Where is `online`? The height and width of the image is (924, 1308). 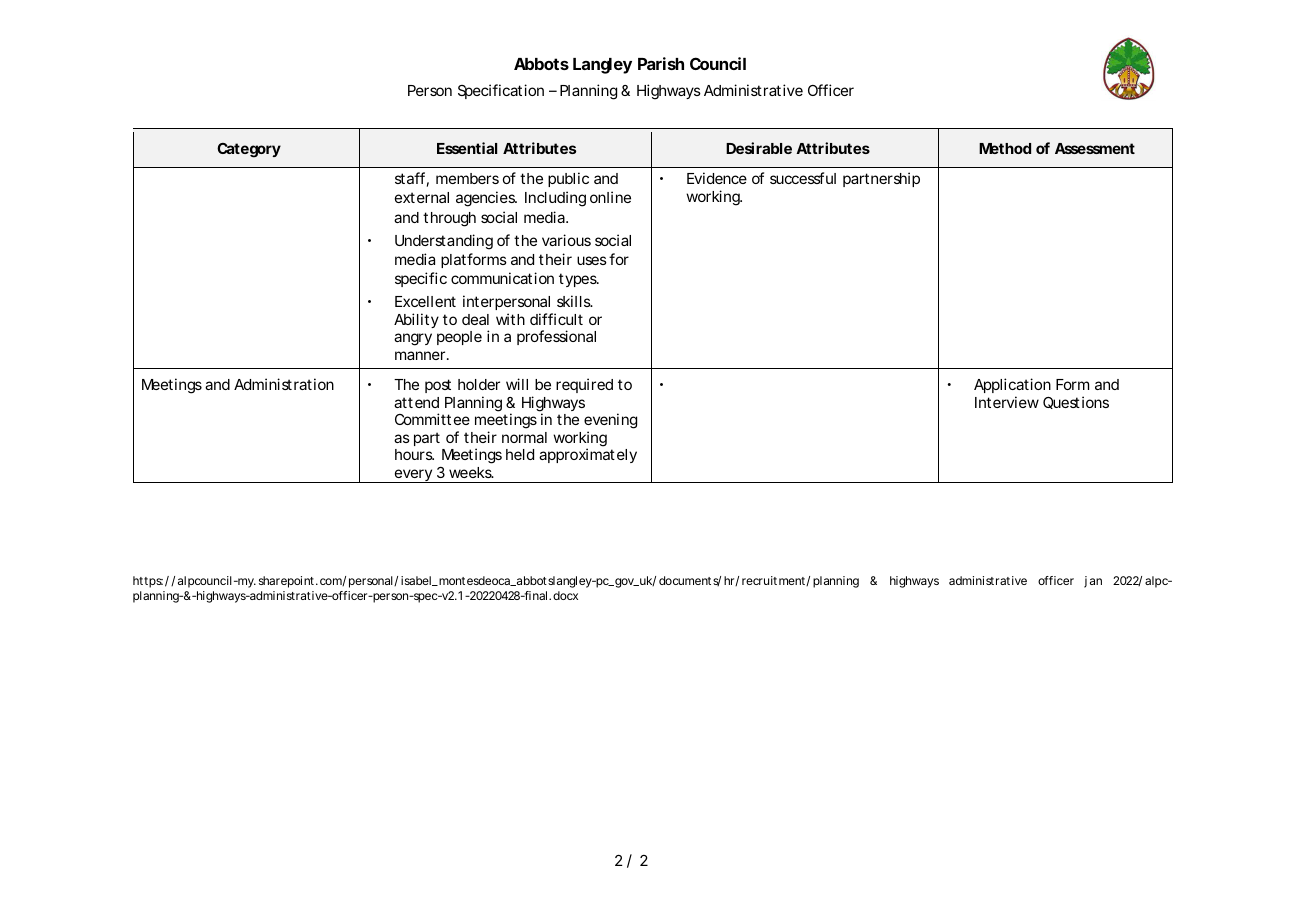
online is located at coordinates (610, 197).
